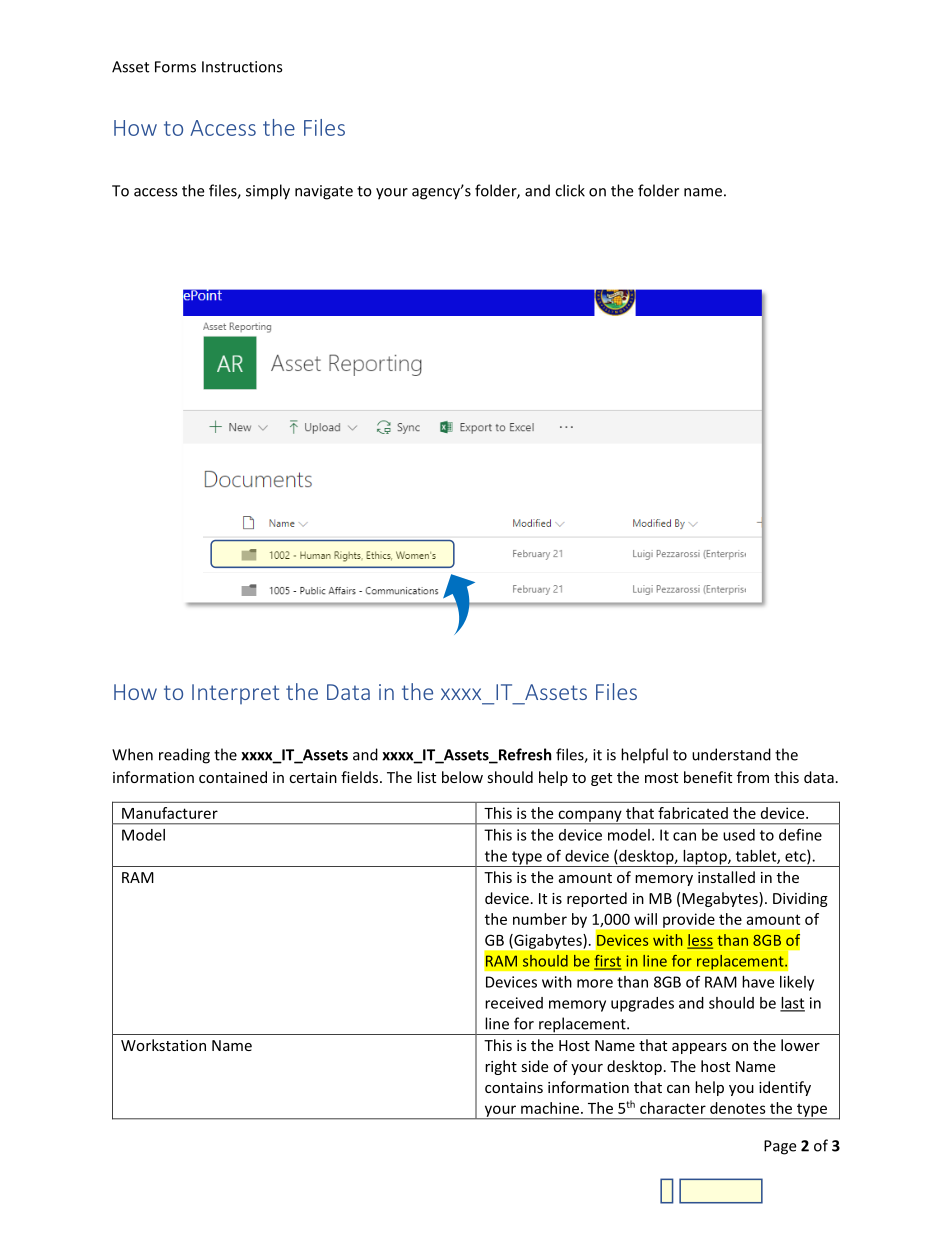 Image resolution: width=952 pixels, height=1233 pixels. What do you see at coordinates (268, 192) in the screenshot?
I see `simply` at bounding box center [268, 192].
